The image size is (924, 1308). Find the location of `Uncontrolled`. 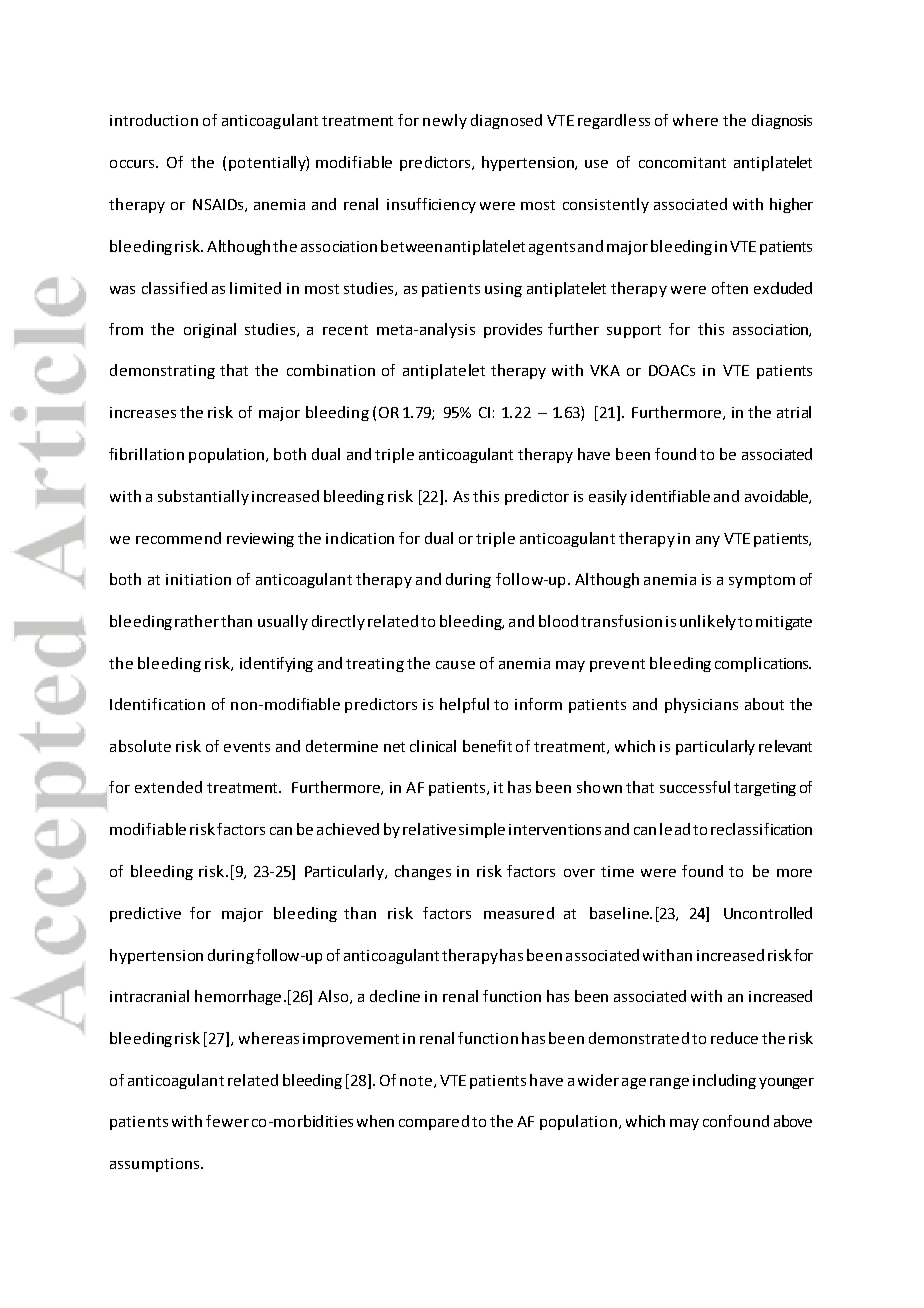

Uncontrolled is located at coordinates (768, 913).
